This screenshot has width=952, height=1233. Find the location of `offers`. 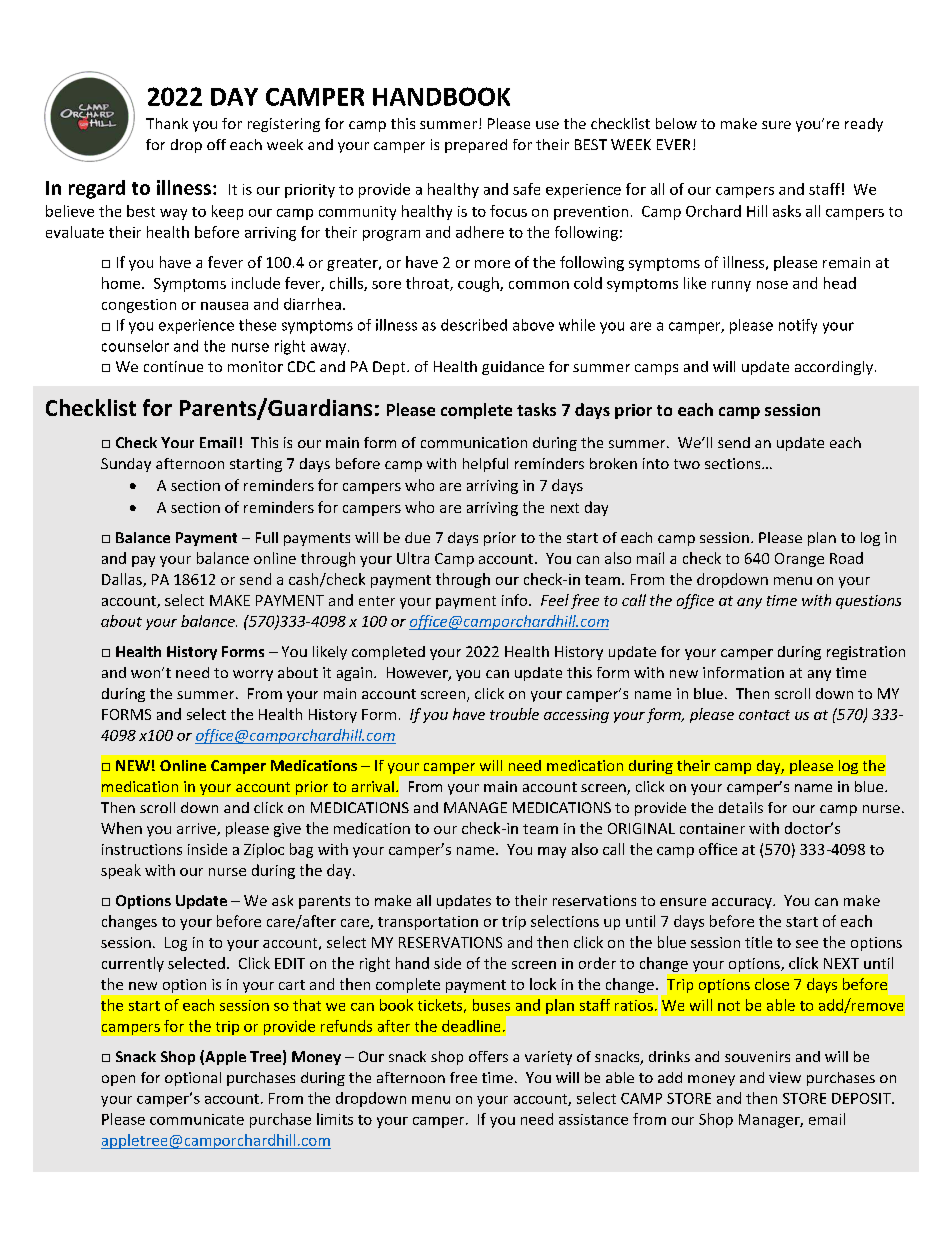

offers is located at coordinates (488, 1056).
